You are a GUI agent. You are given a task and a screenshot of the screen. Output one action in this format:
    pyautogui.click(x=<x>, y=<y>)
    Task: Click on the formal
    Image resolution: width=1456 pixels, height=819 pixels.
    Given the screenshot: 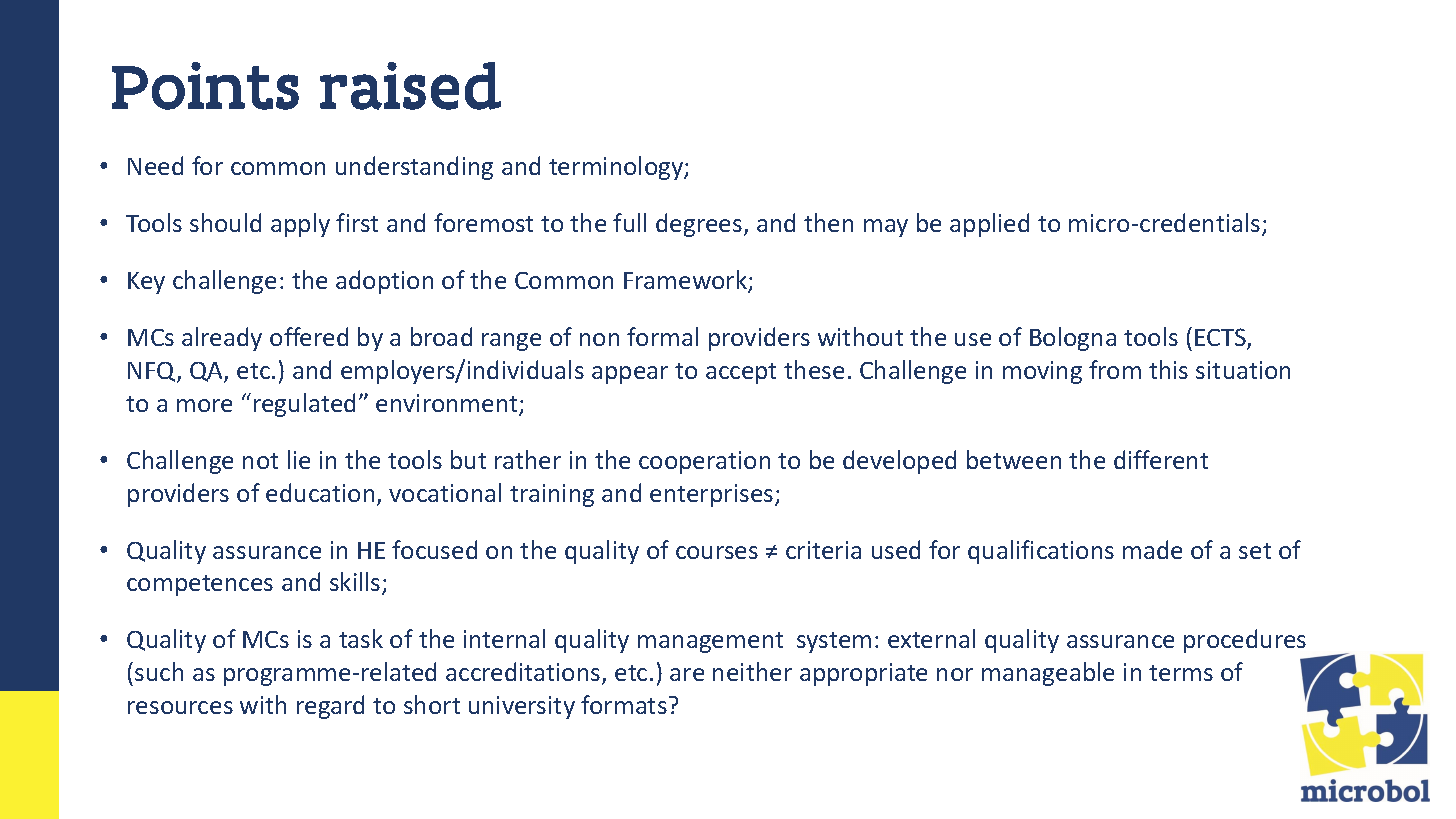 What is the action you would take?
    pyautogui.click(x=662, y=336)
